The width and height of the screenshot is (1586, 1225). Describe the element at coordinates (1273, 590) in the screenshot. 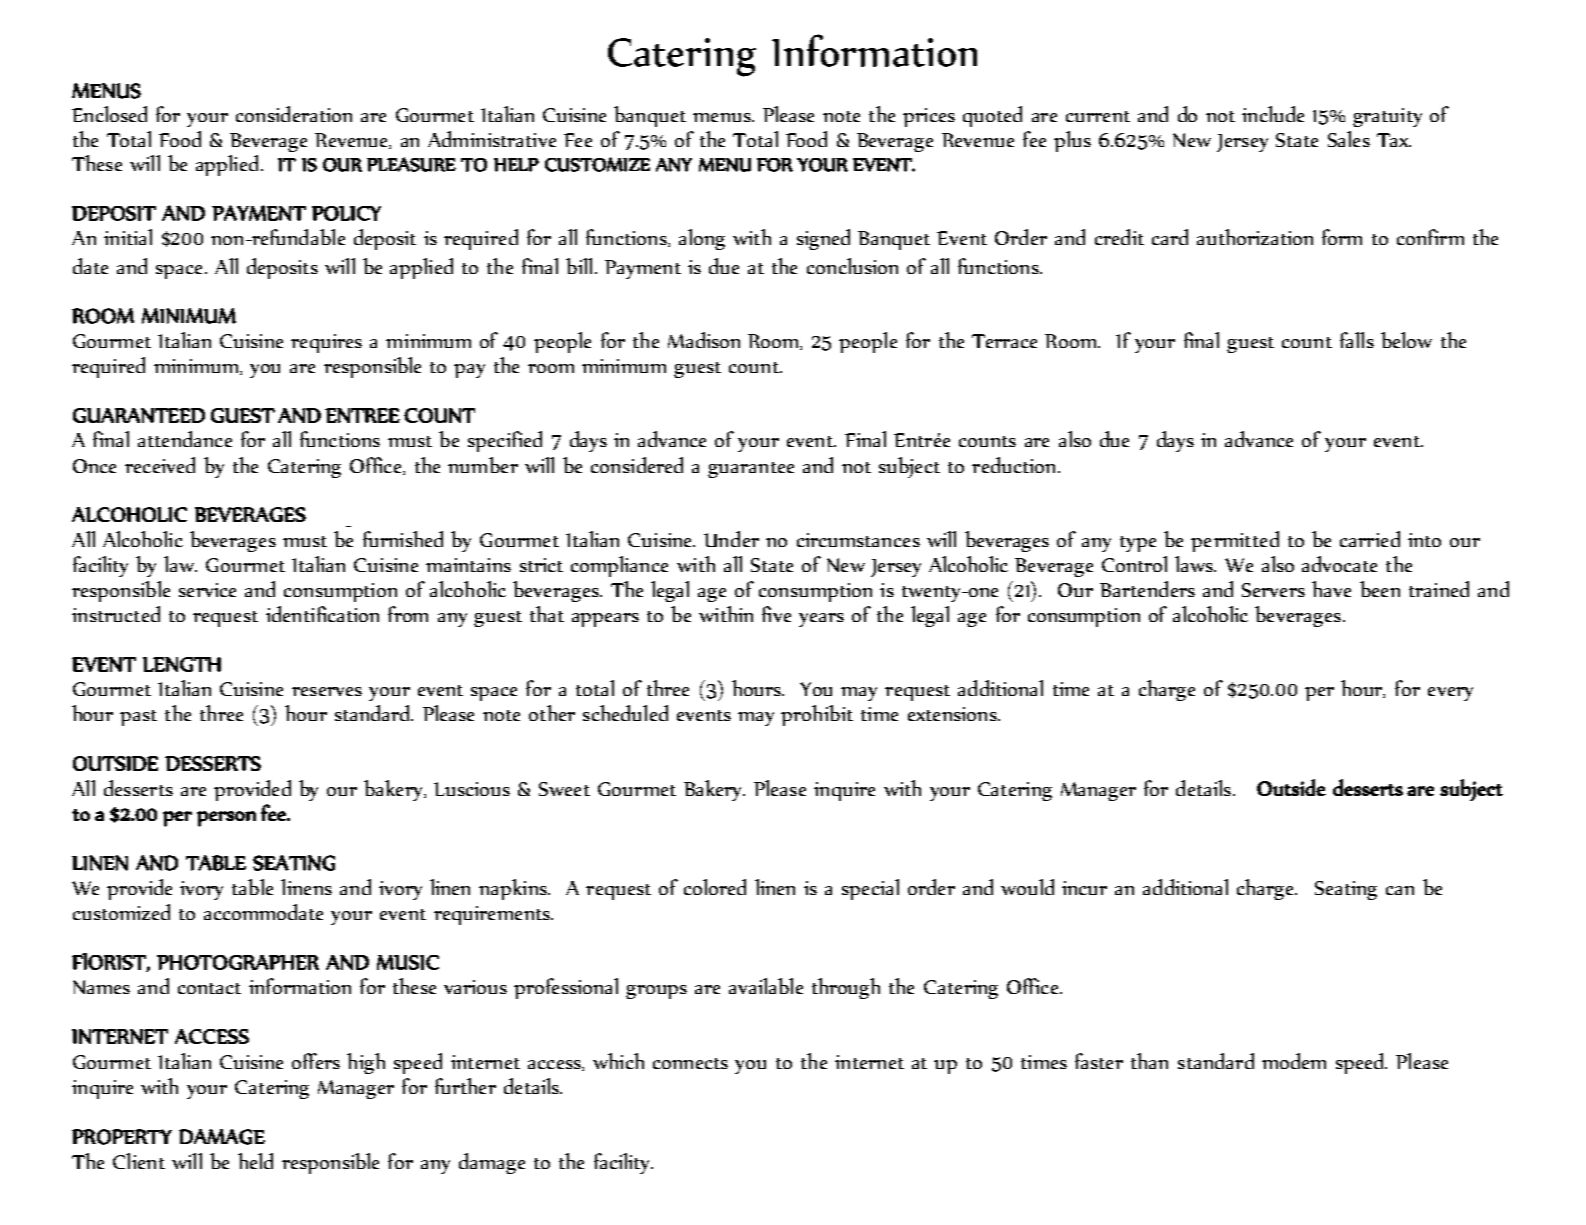

I see `Servers` at that location.
